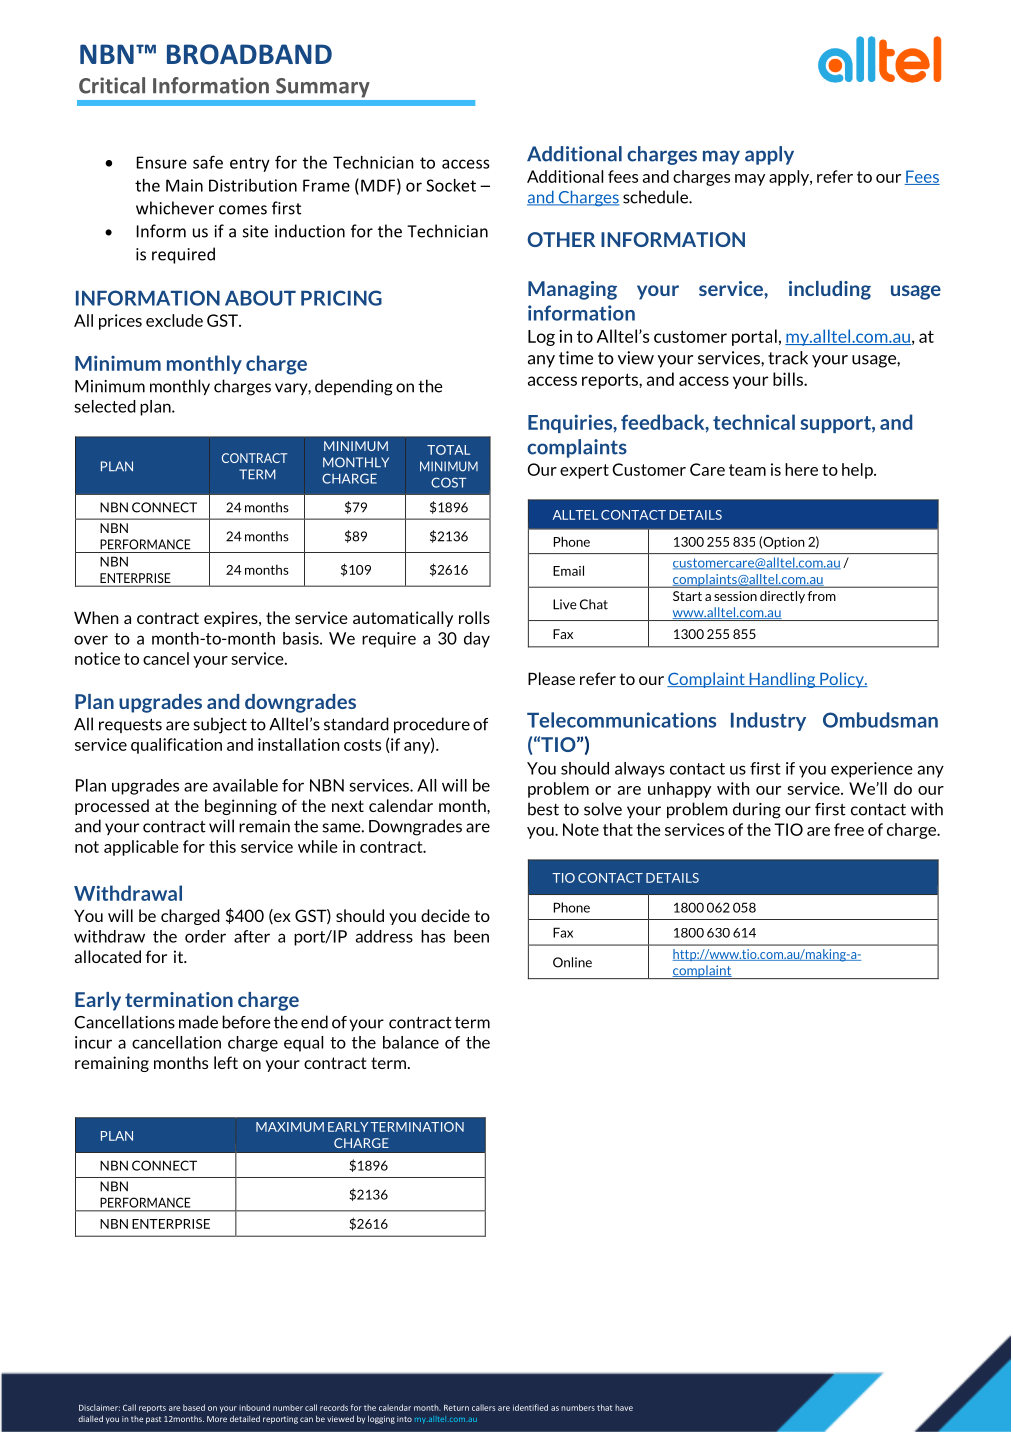  What do you see at coordinates (768, 721) in the screenshot?
I see `Industry` at bounding box center [768, 721].
